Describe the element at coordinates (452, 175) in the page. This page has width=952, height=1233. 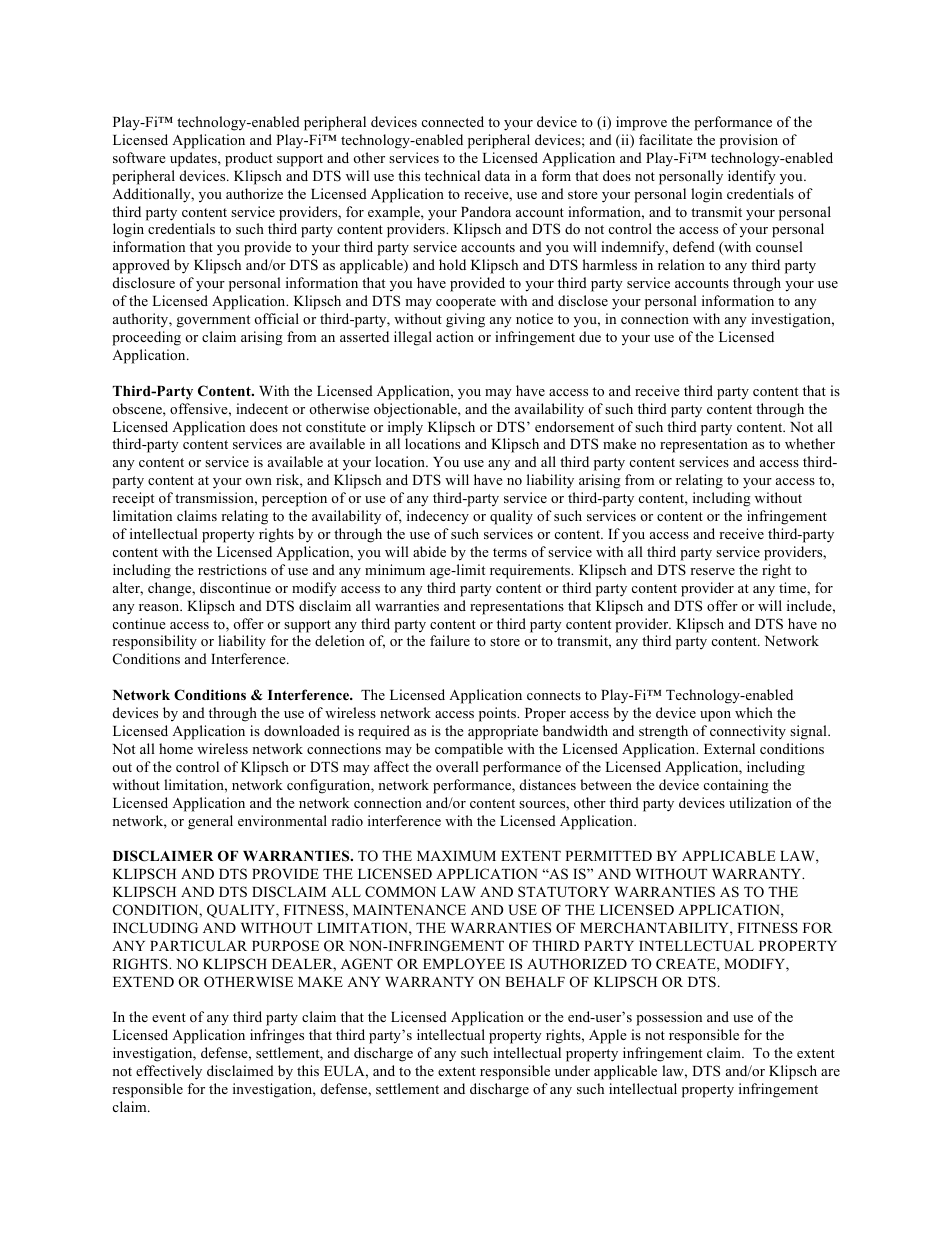
I see `technical` at that location.
